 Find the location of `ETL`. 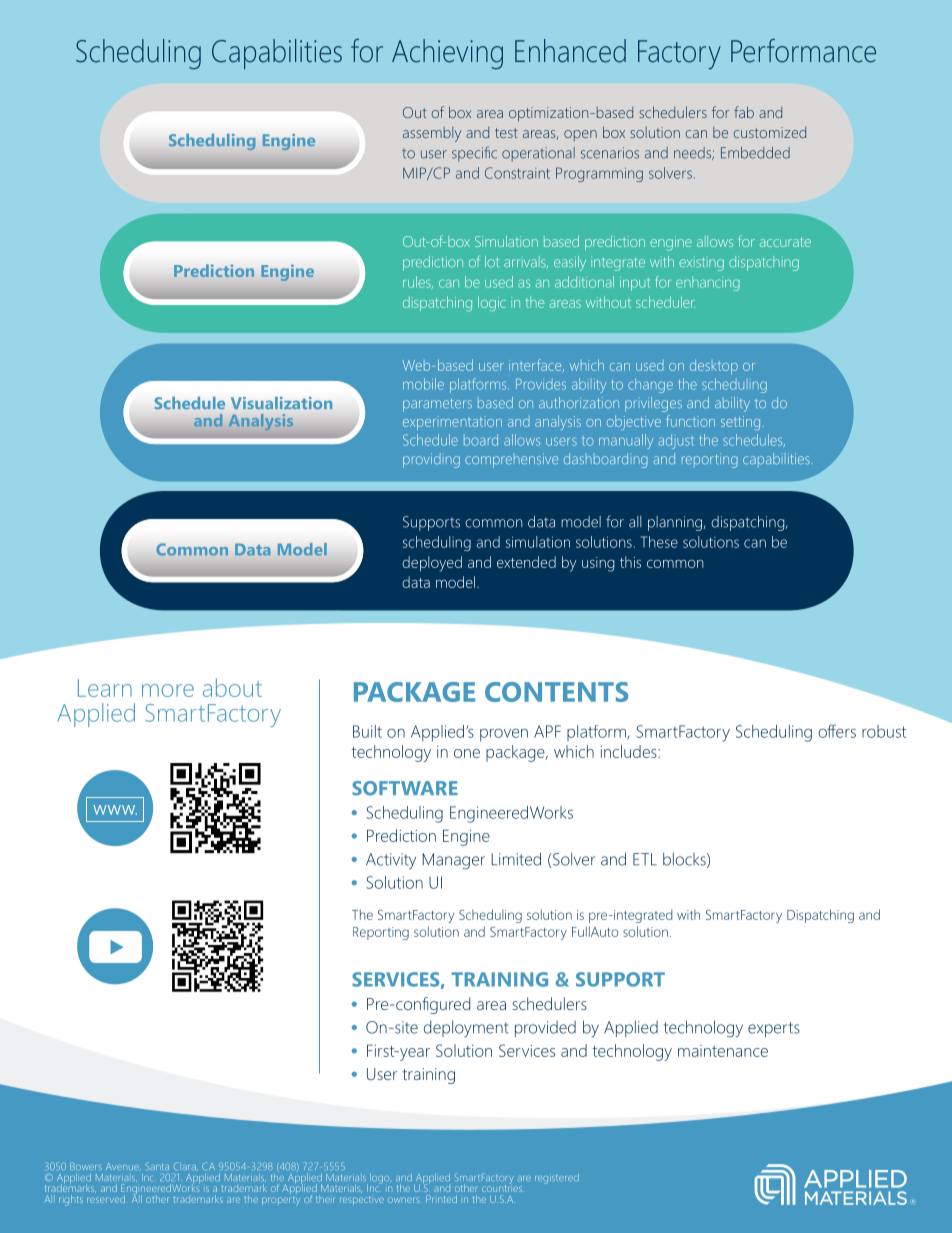

ETL is located at coordinates (645, 859).
